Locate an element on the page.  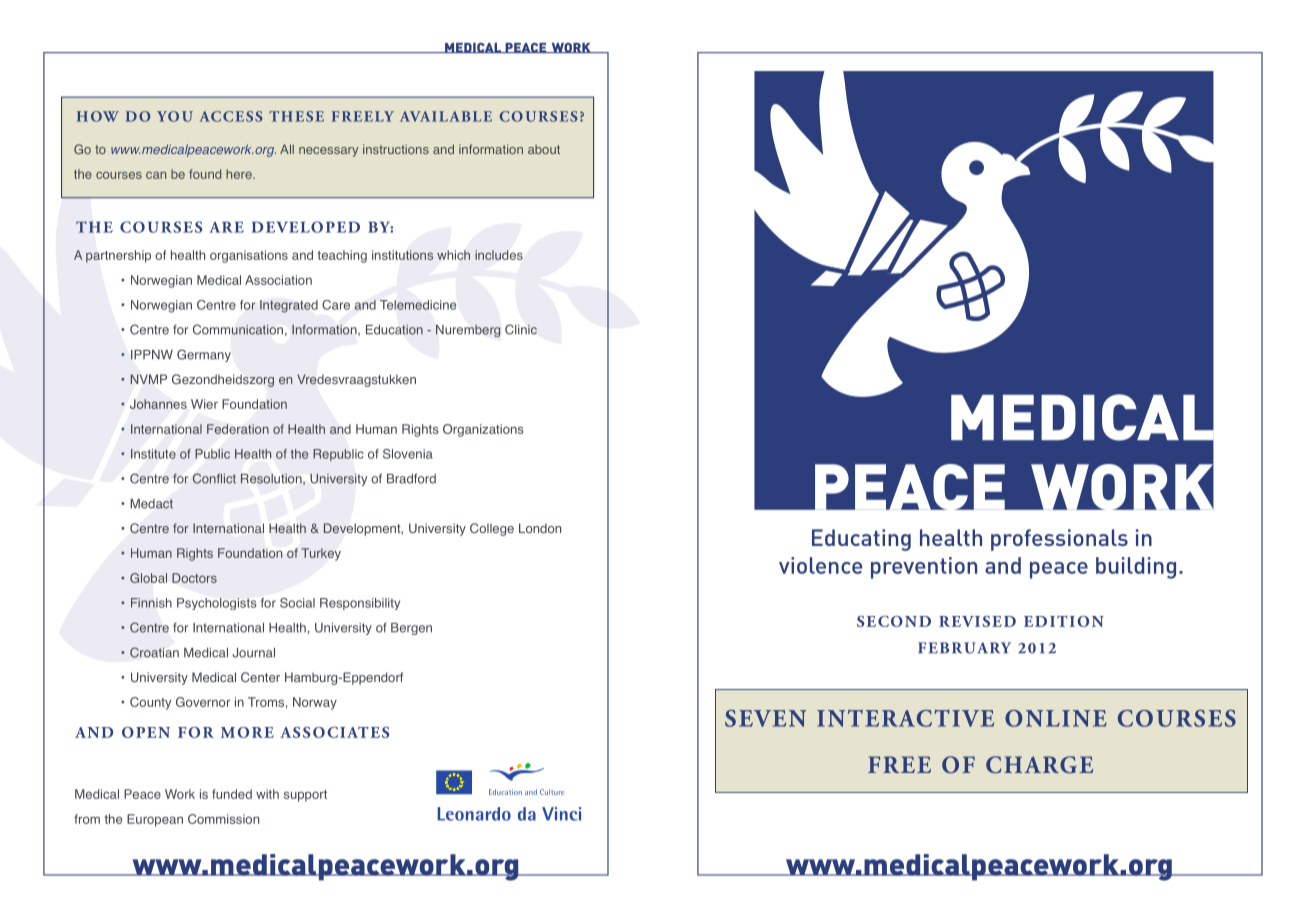
ACCESS is located at coordinates (231, 116).
